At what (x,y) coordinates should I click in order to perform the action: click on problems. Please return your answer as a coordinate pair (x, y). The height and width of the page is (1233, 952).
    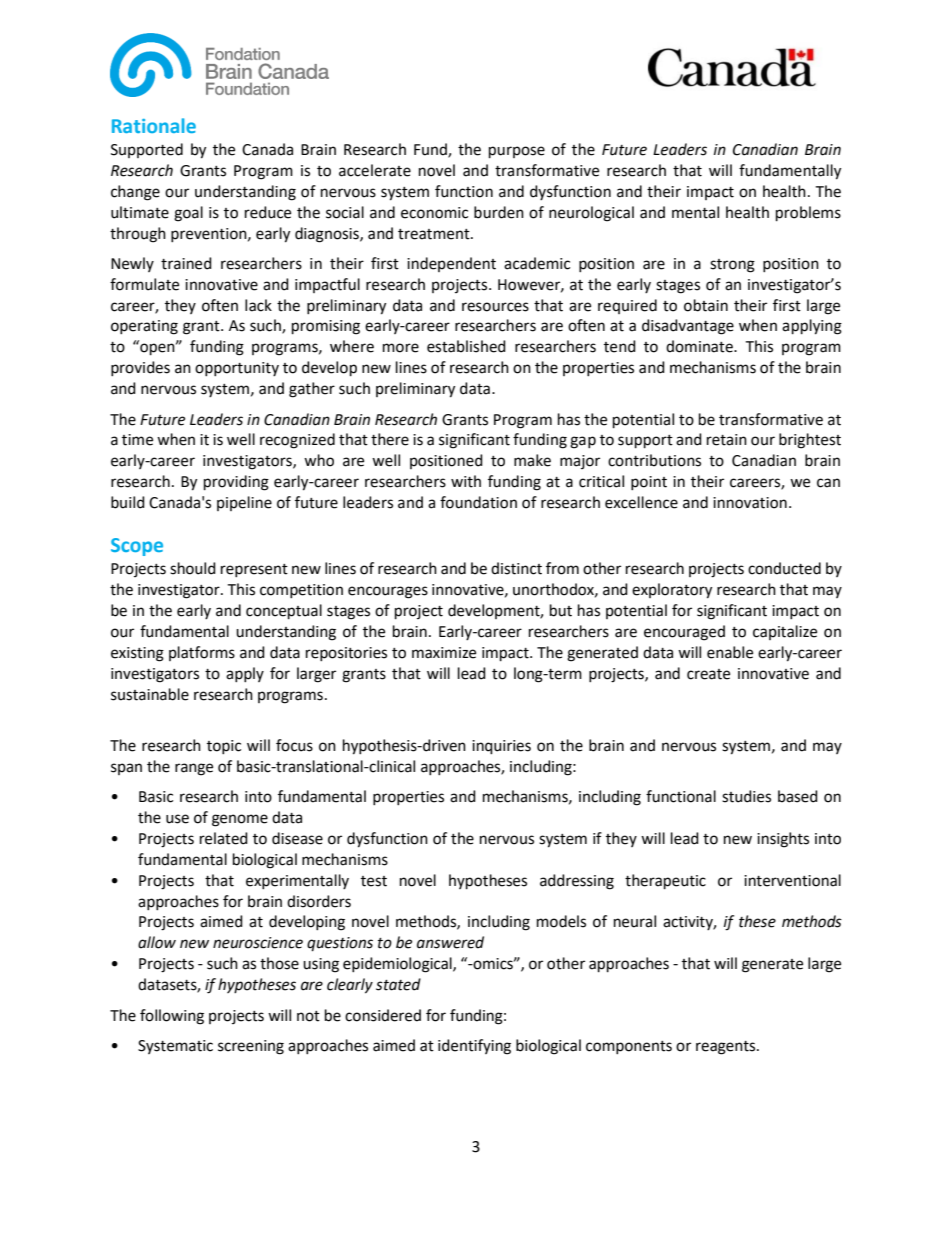
    Looking at the image, I should click on (808, 214).
